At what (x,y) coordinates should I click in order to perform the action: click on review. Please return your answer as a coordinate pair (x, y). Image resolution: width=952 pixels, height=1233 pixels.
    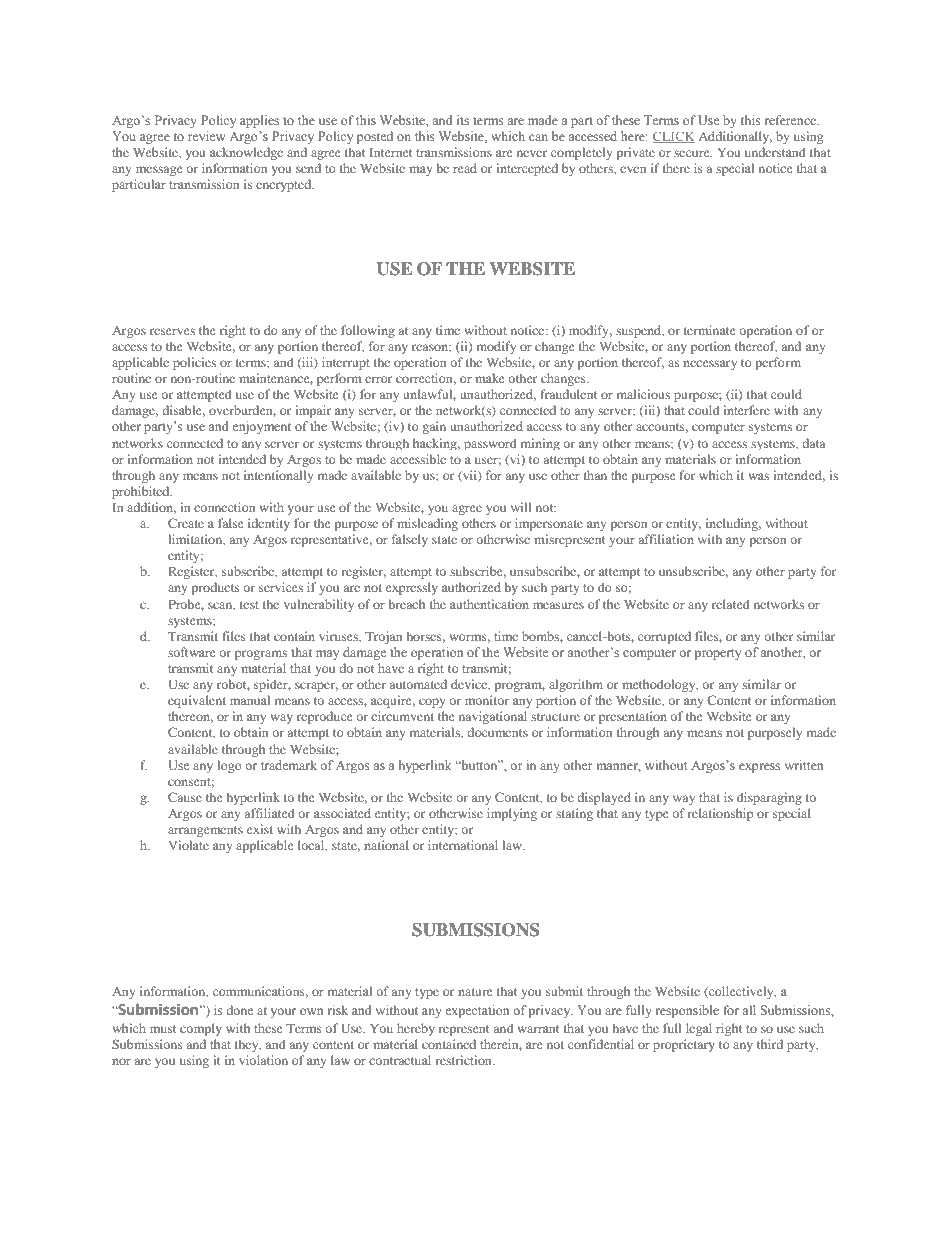
    Looking at the image, I should click on (206, 136).
